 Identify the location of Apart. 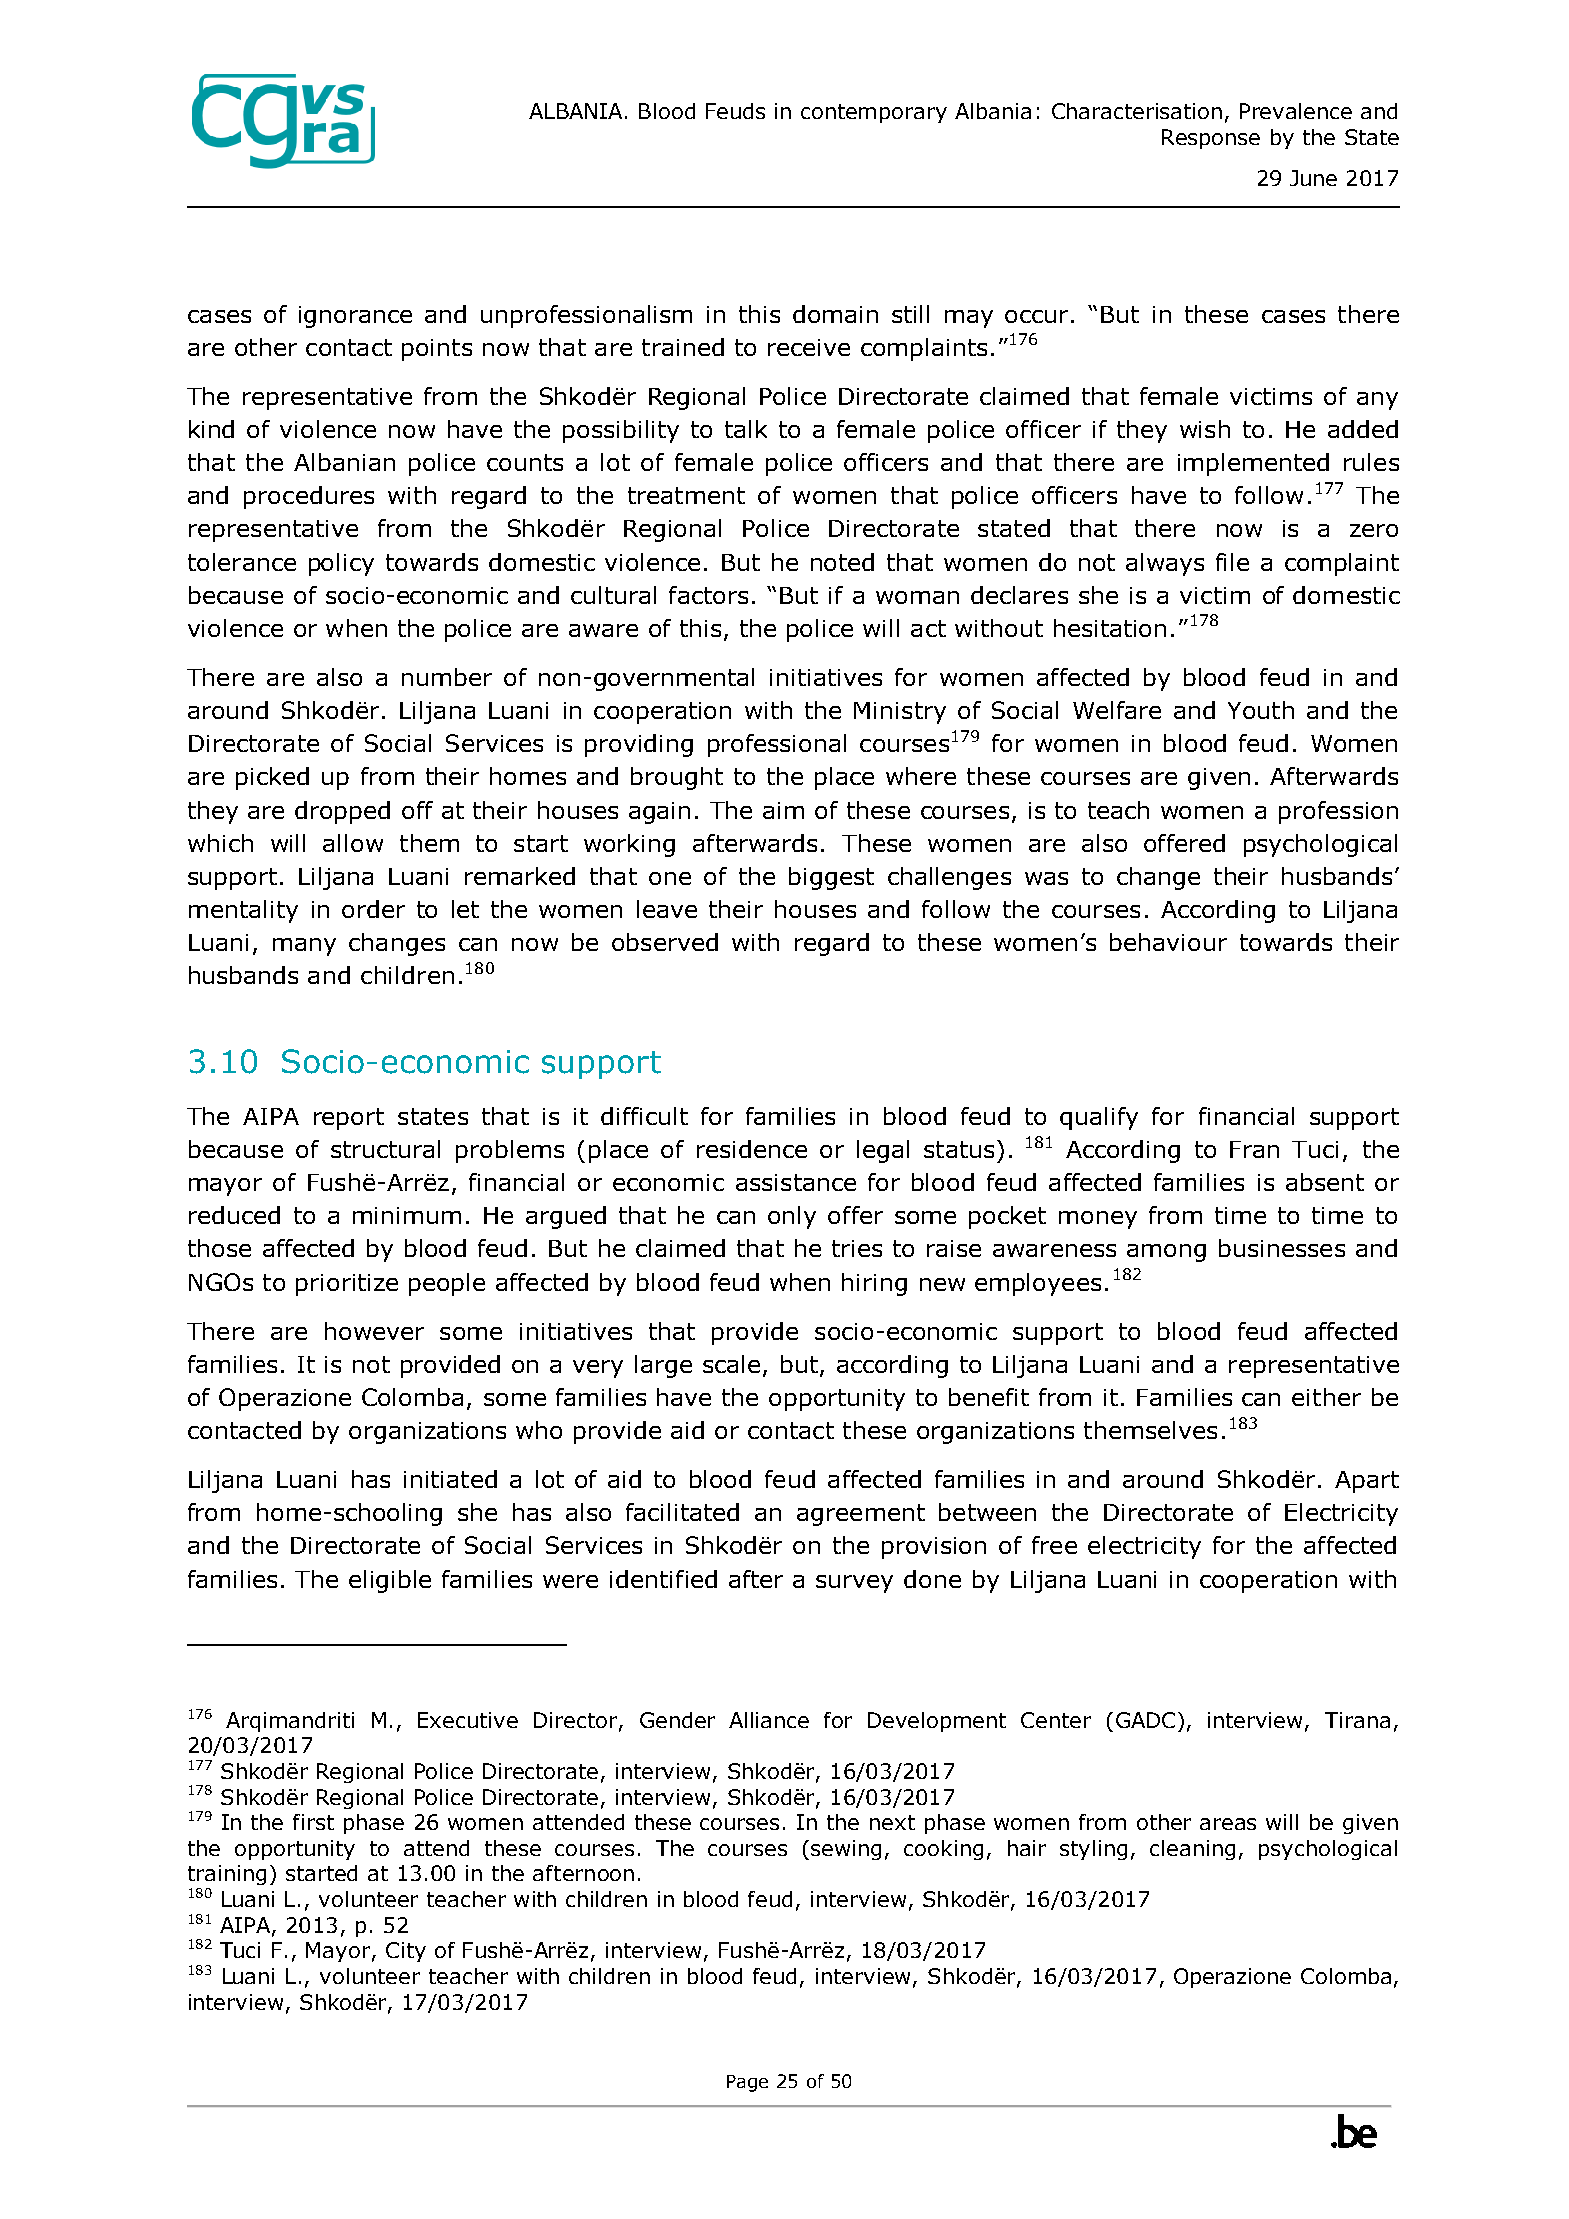
(1367, 1482).
